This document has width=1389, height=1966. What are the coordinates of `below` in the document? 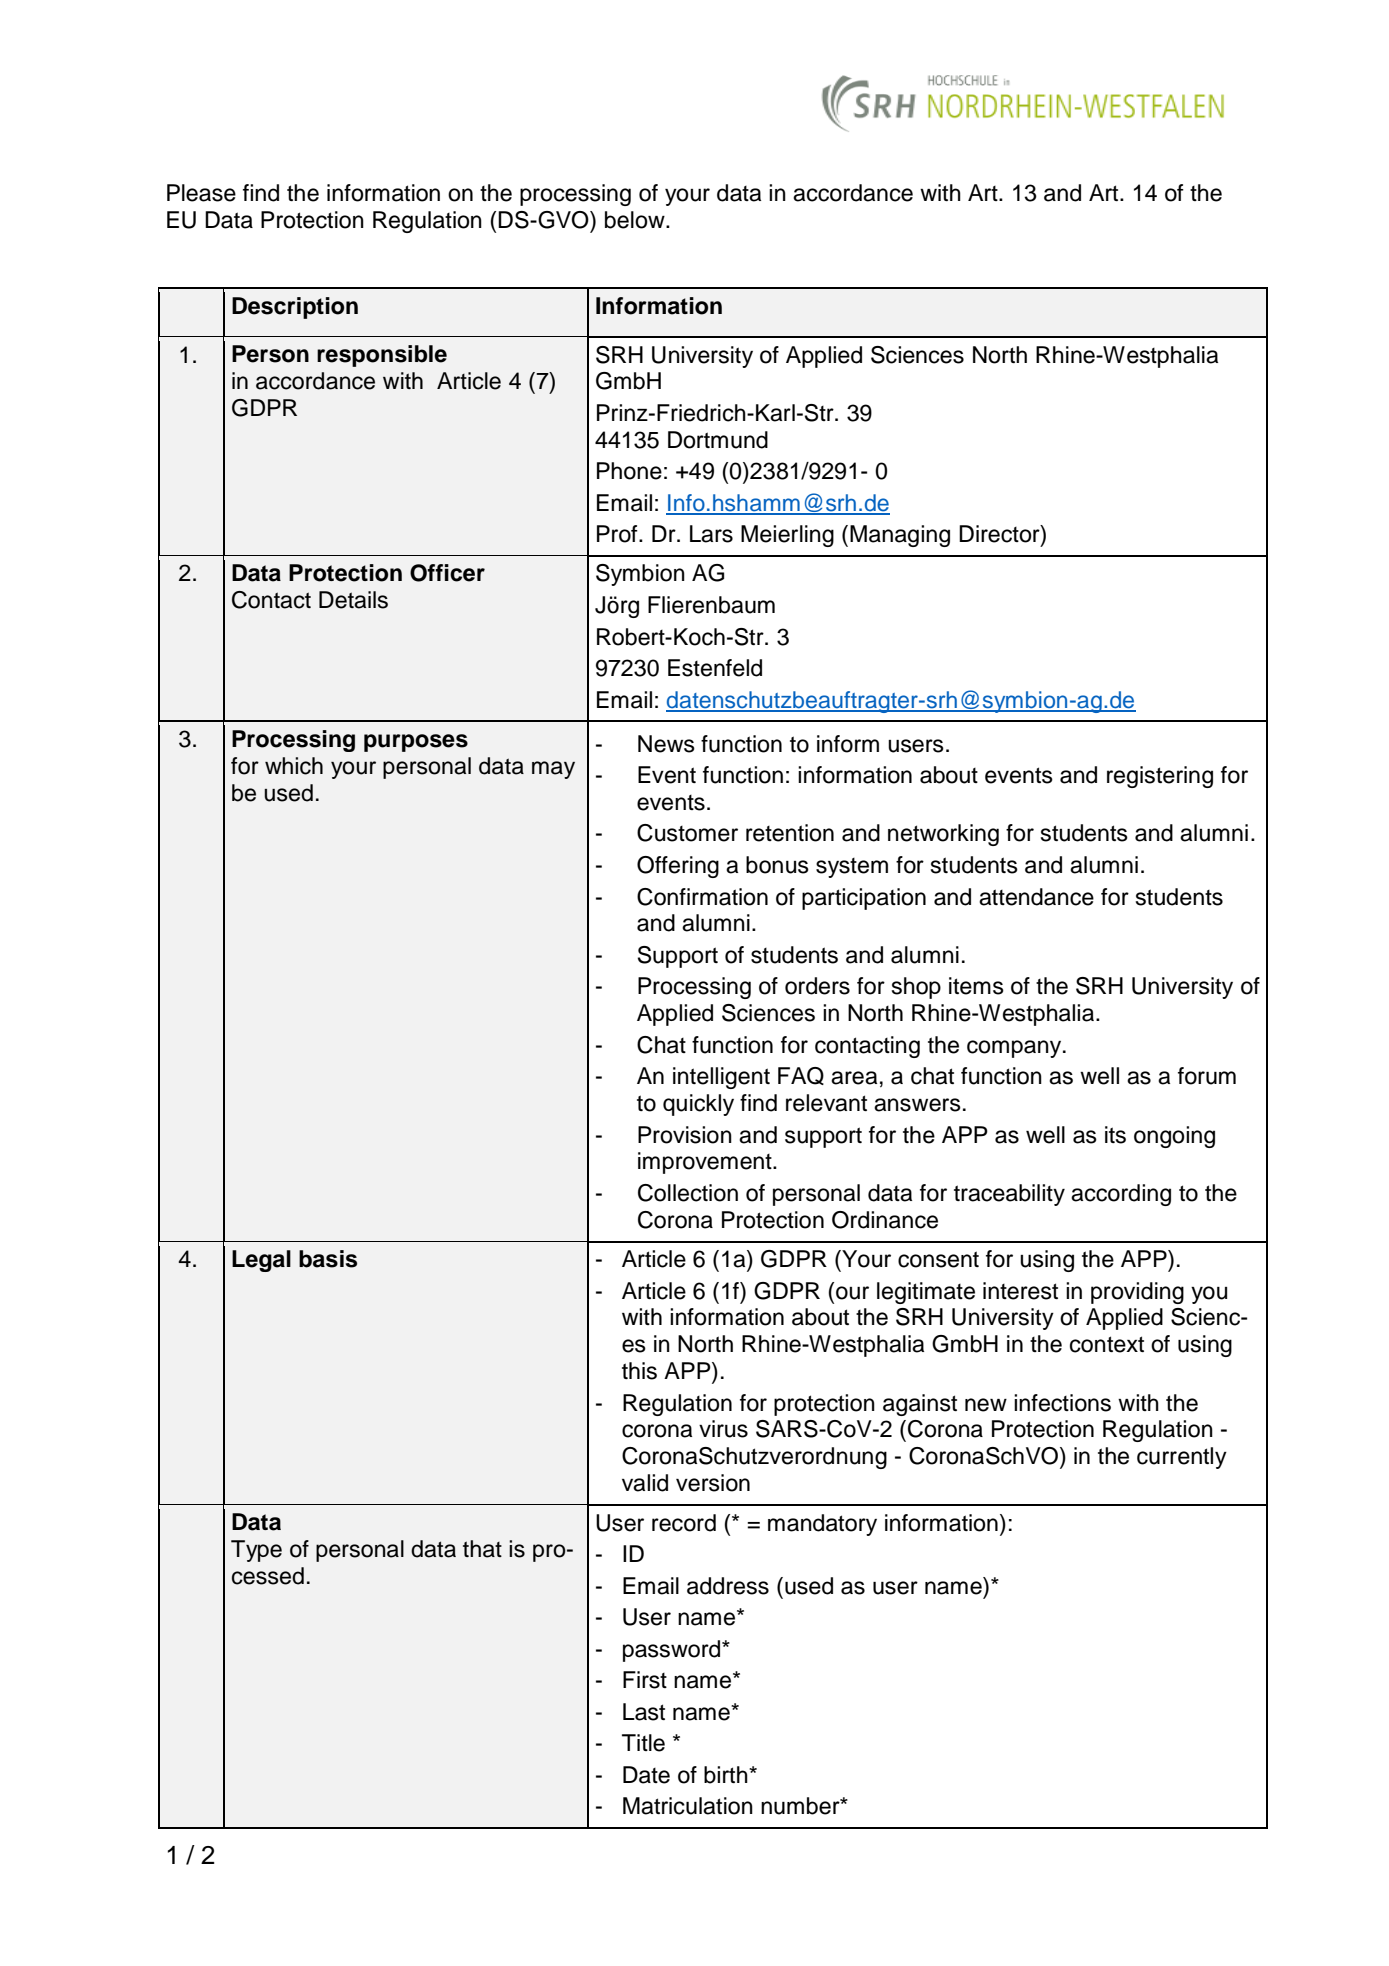 It's located at (636, 220).
